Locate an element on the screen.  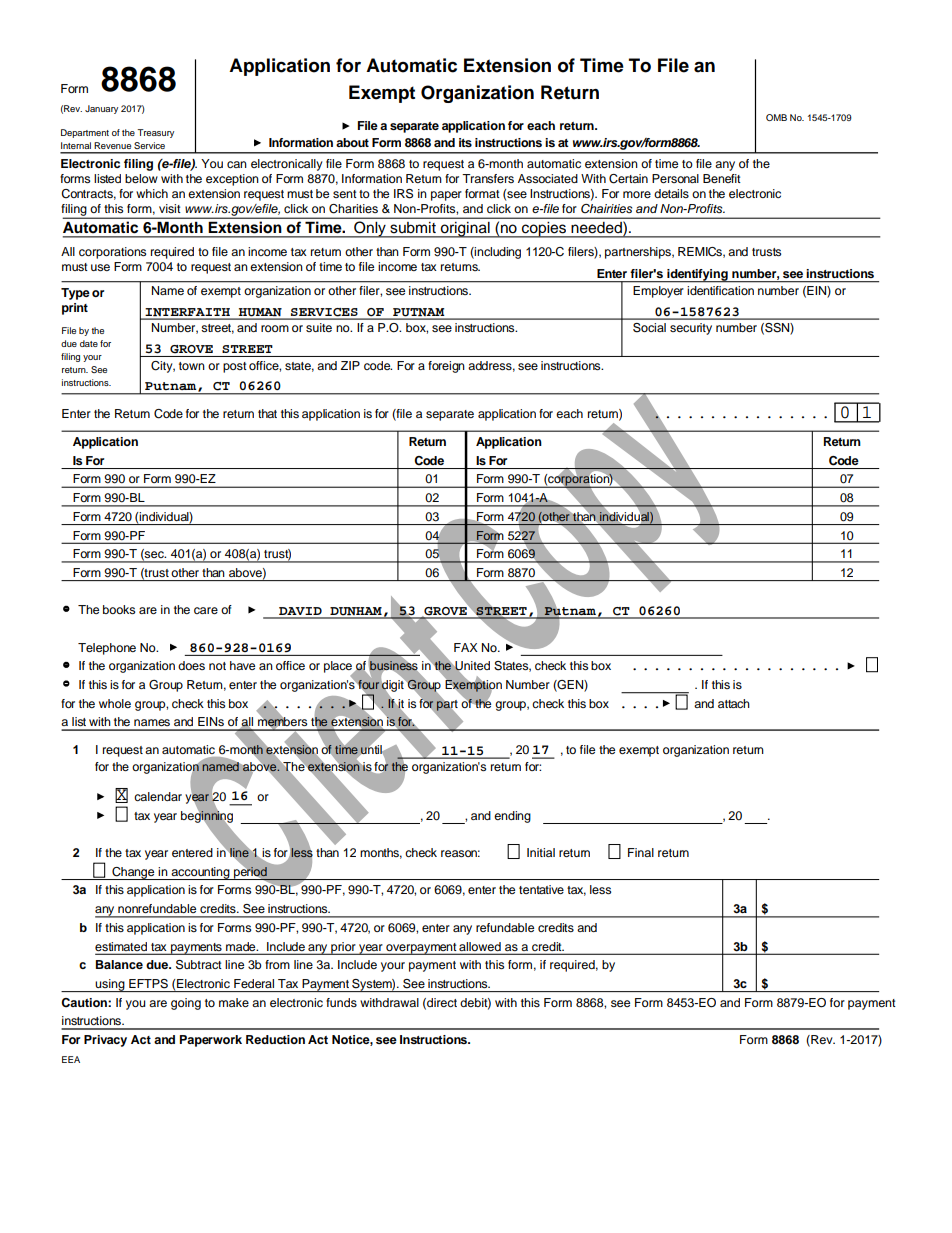
town is located at coordinates (192, 366).
